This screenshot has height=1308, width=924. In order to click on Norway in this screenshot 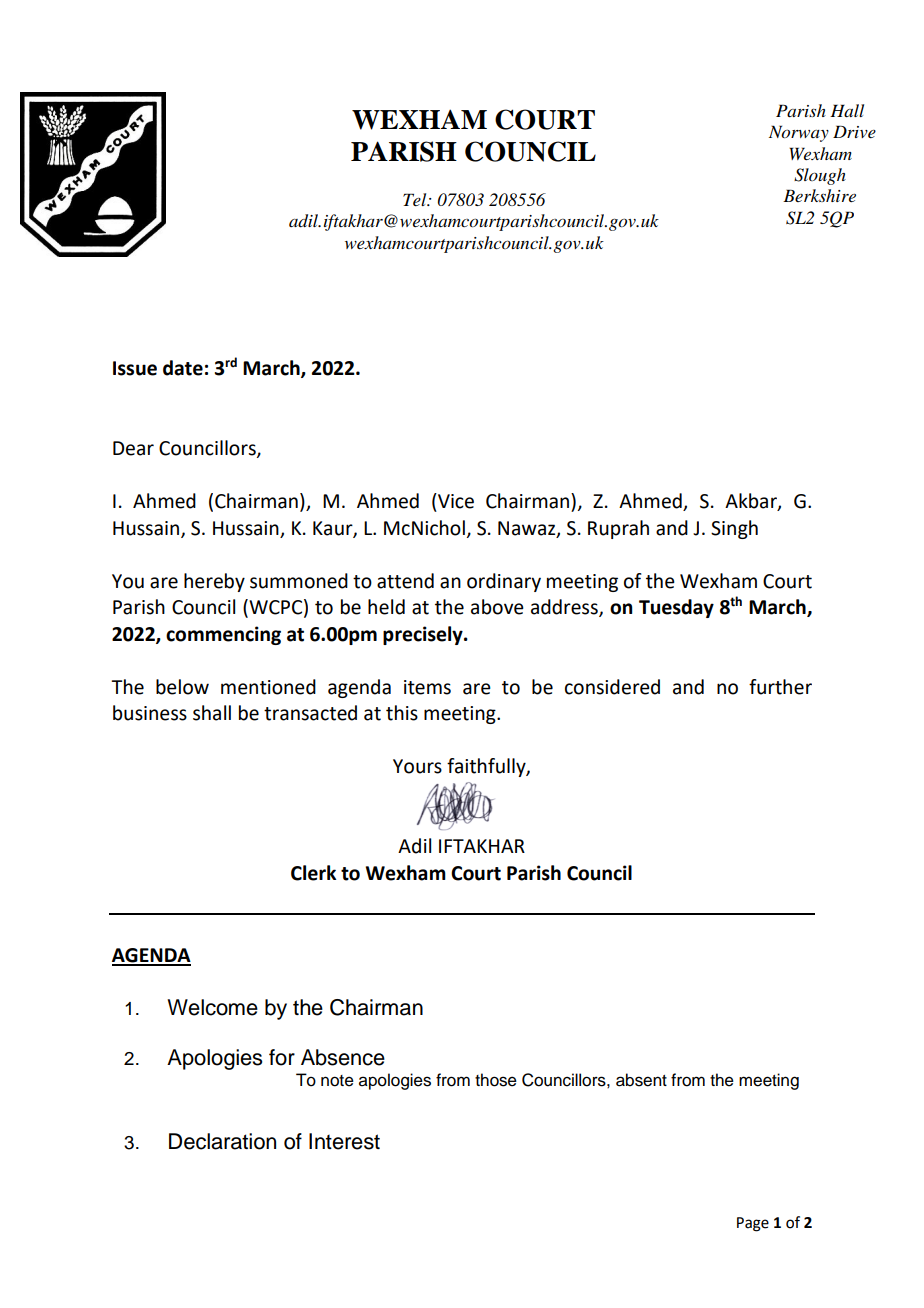, I will do `click(799, 133)`.
